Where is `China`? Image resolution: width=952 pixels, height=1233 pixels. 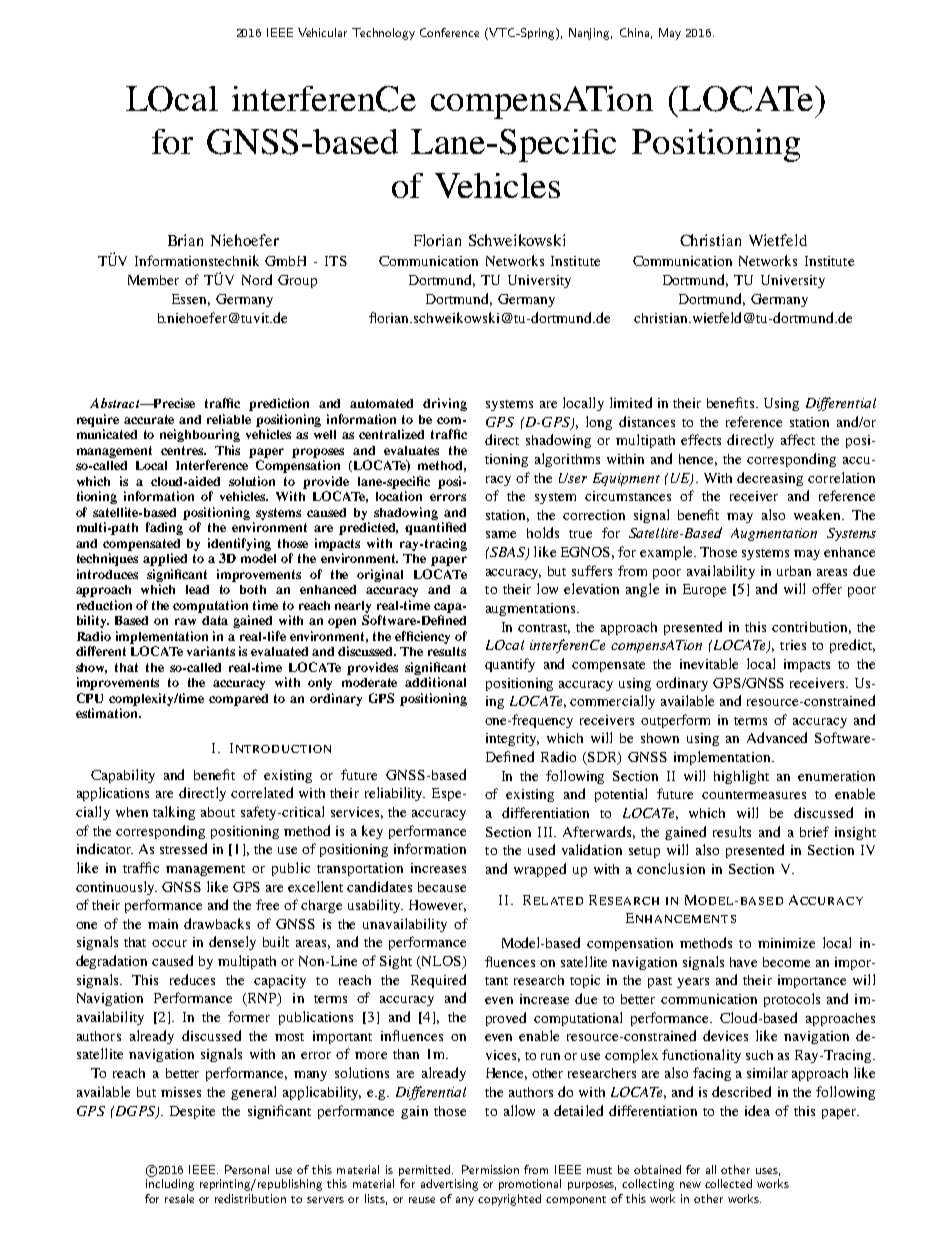 China is located at coordinates (634, 32).
